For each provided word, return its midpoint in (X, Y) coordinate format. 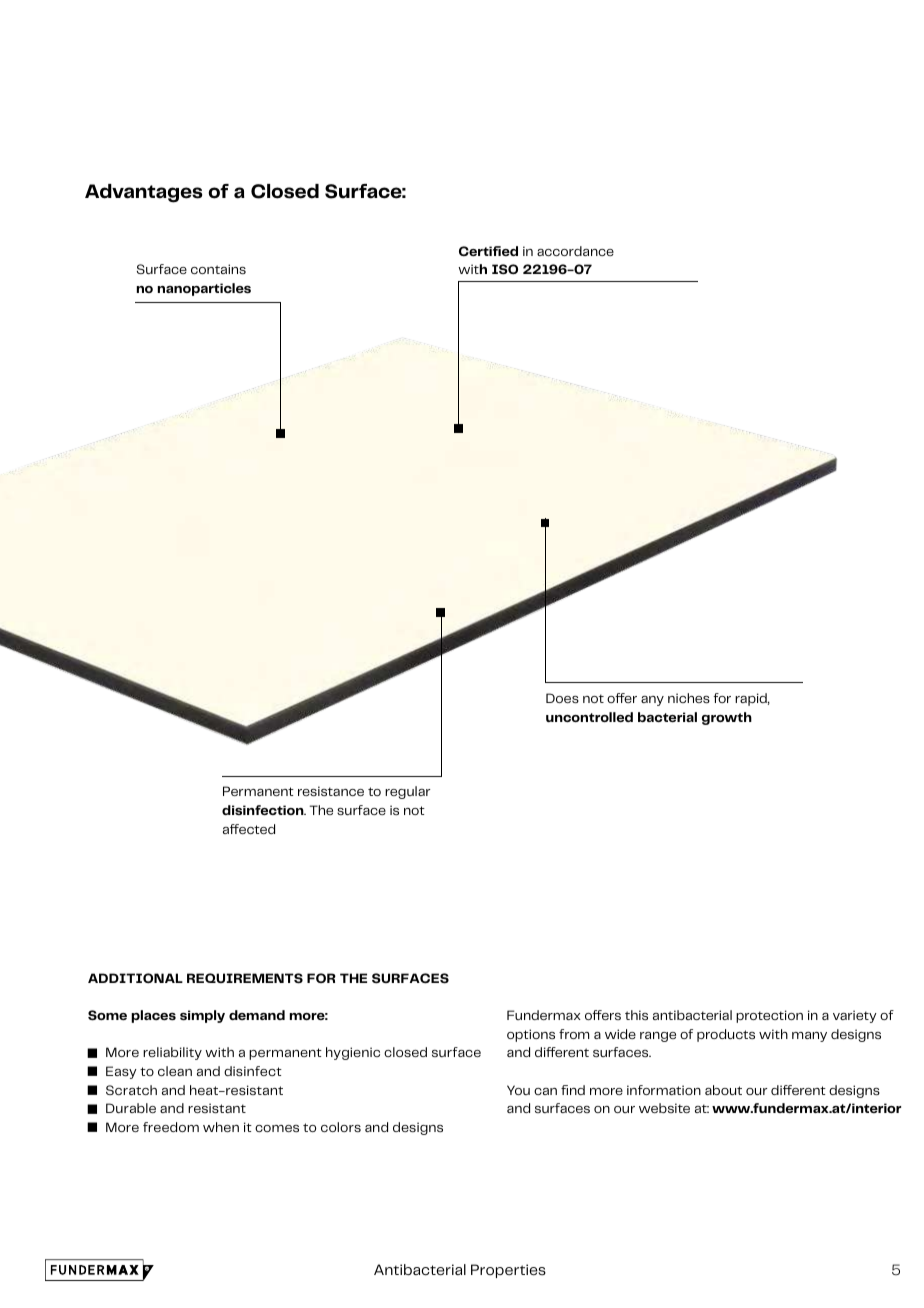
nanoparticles (204, 289)
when (221, 1127)
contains (218, 269)
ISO (505, 269)
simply (202, 1016)
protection (769, 1016)
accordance (575, 251)
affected (249, 829)
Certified (488, 251)
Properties (508, 1271)
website (664, 1108)
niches (689, 698)
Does (562, 698)
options (531, 1035)
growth (727, 718)
